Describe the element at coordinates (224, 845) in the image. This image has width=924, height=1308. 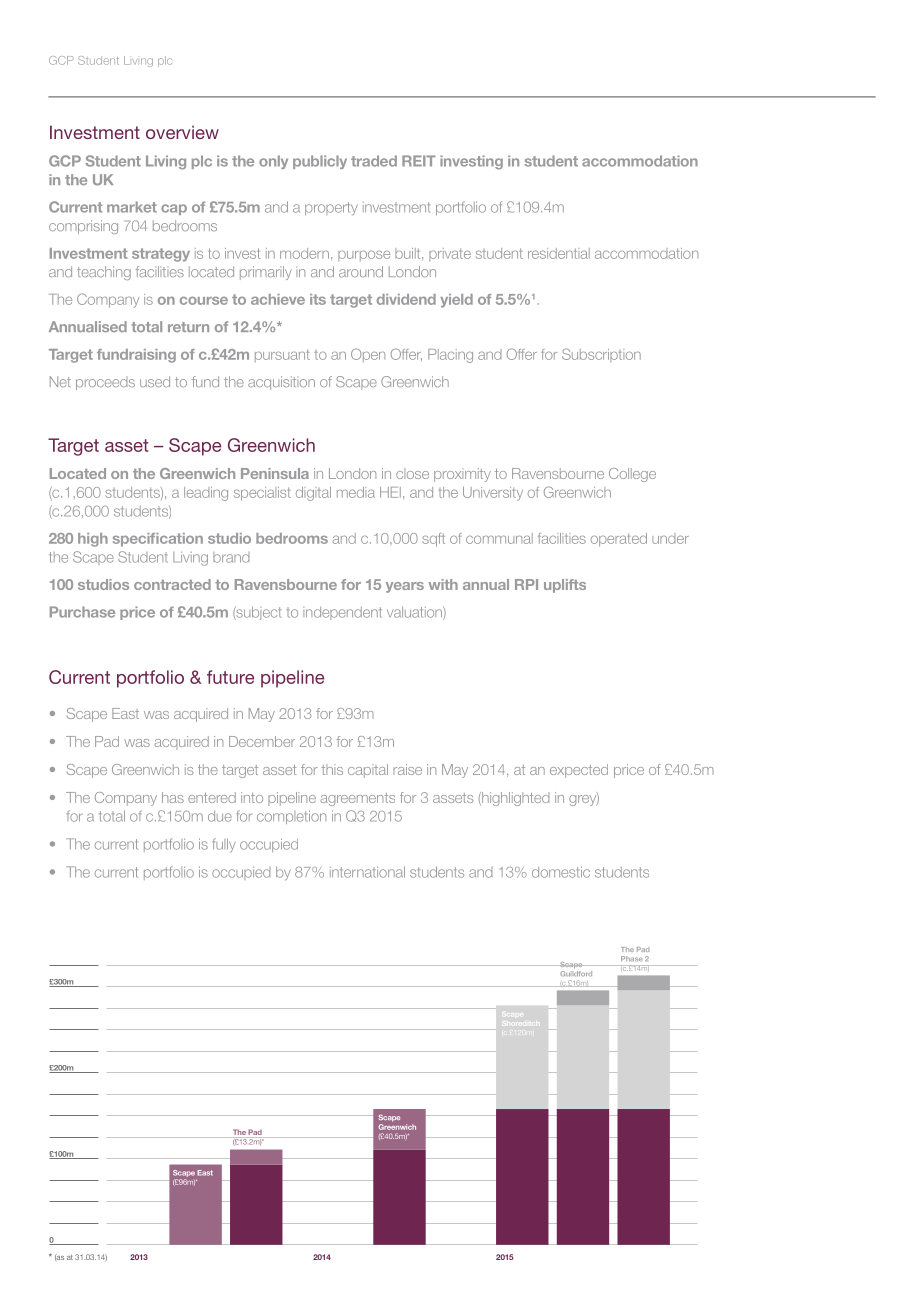
I see `fully` at that location.
